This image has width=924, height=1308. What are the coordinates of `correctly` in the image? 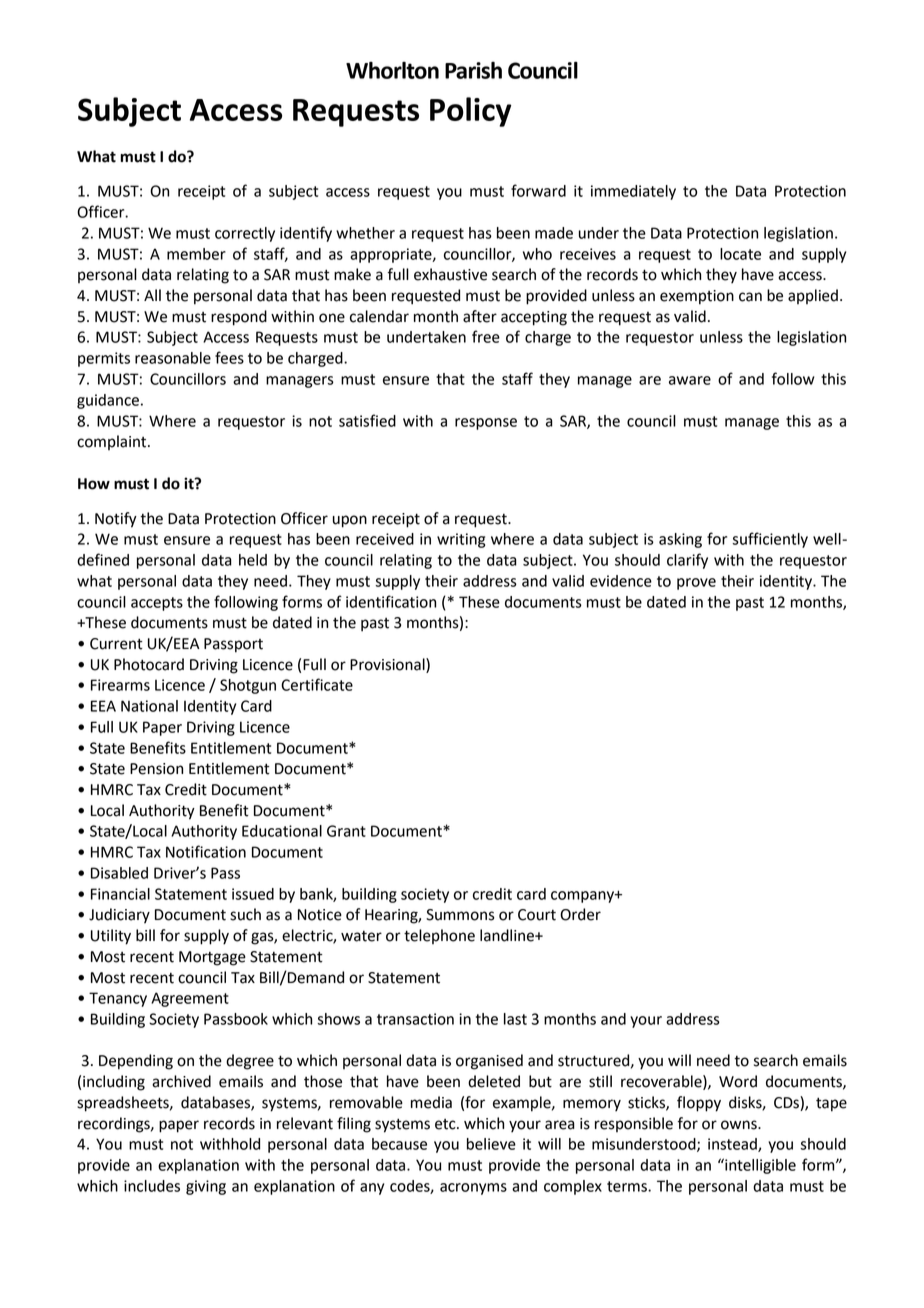 It's located at (245, 234).
